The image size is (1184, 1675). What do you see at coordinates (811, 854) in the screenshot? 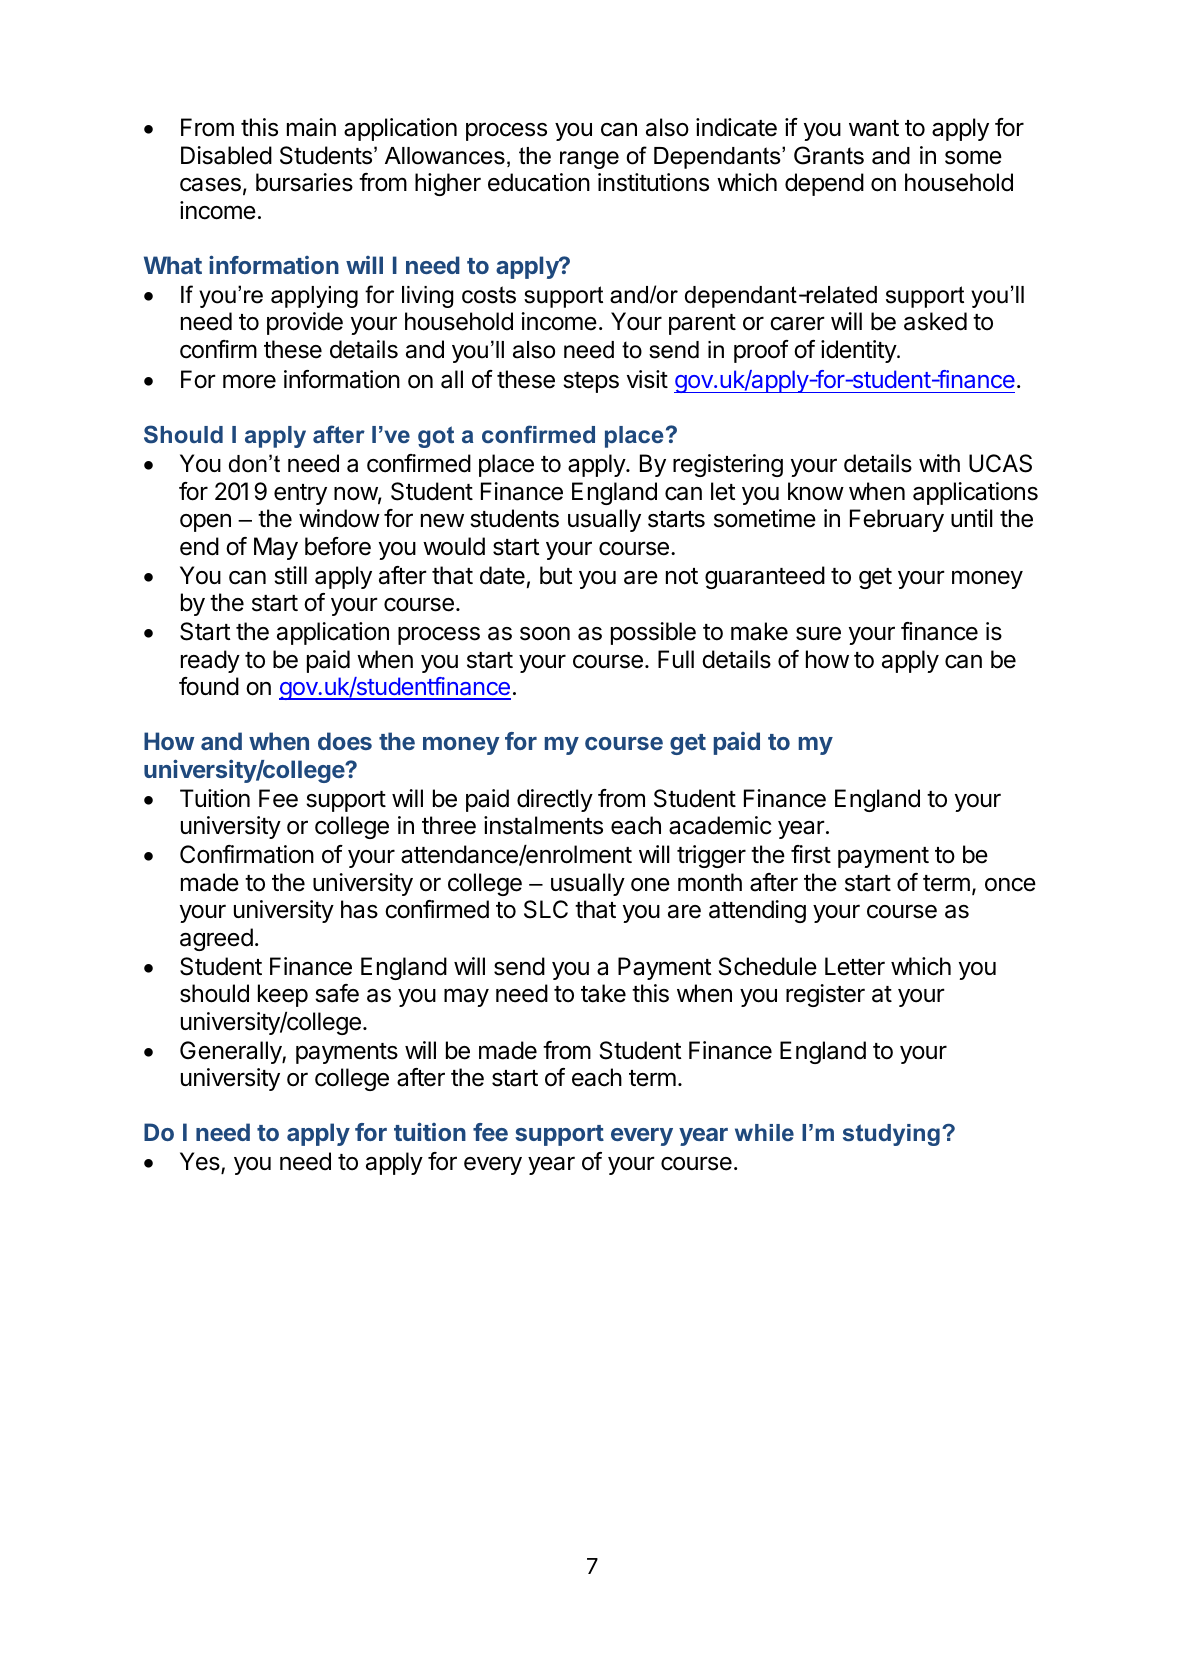
I see `first` at bounding box center [811, 854].
